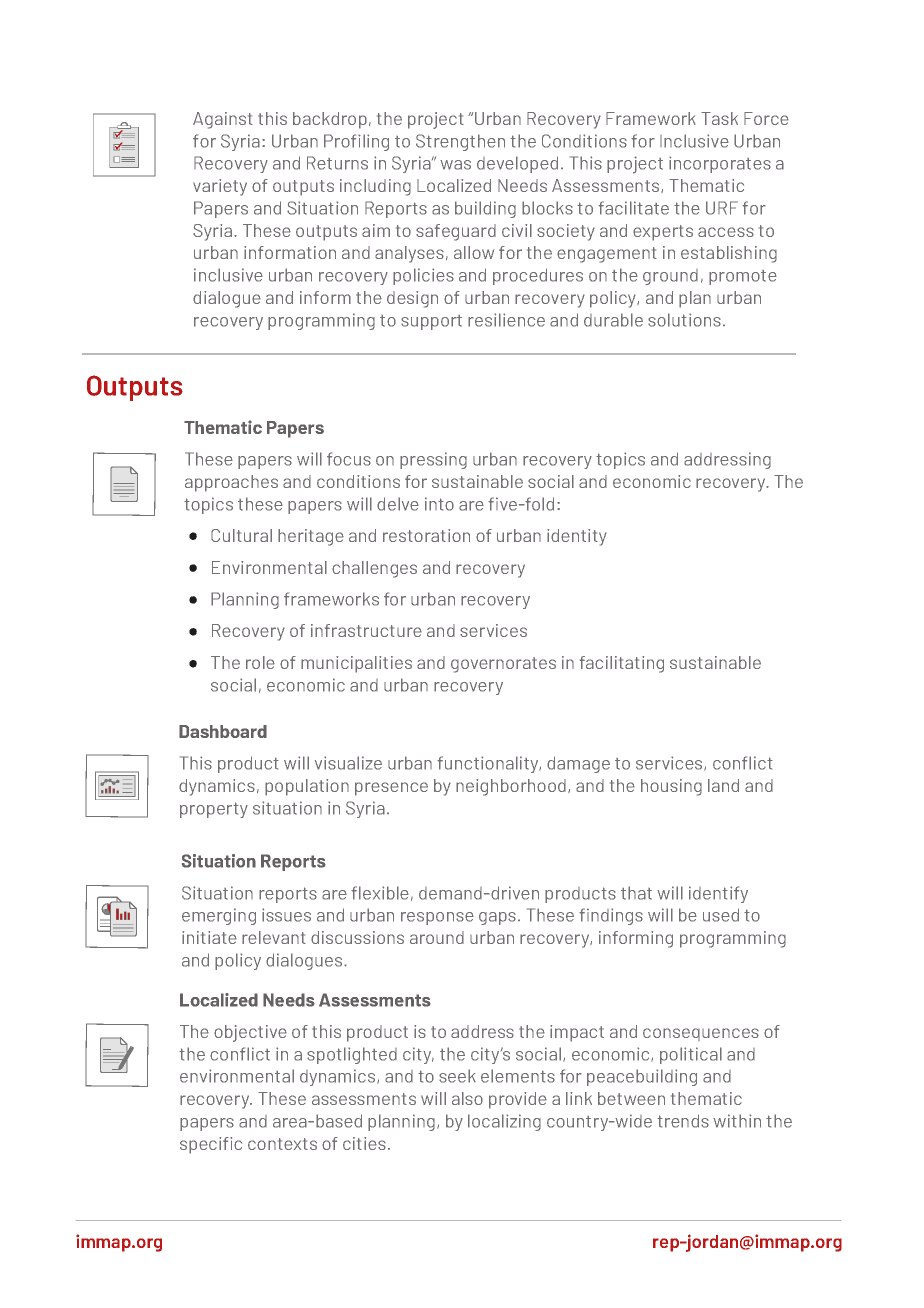 The width and height of the page is (924, 1308). What do you see at coordinates (720, 164) in the page?
I see `incorporates` at bounding box center [720, 164].
